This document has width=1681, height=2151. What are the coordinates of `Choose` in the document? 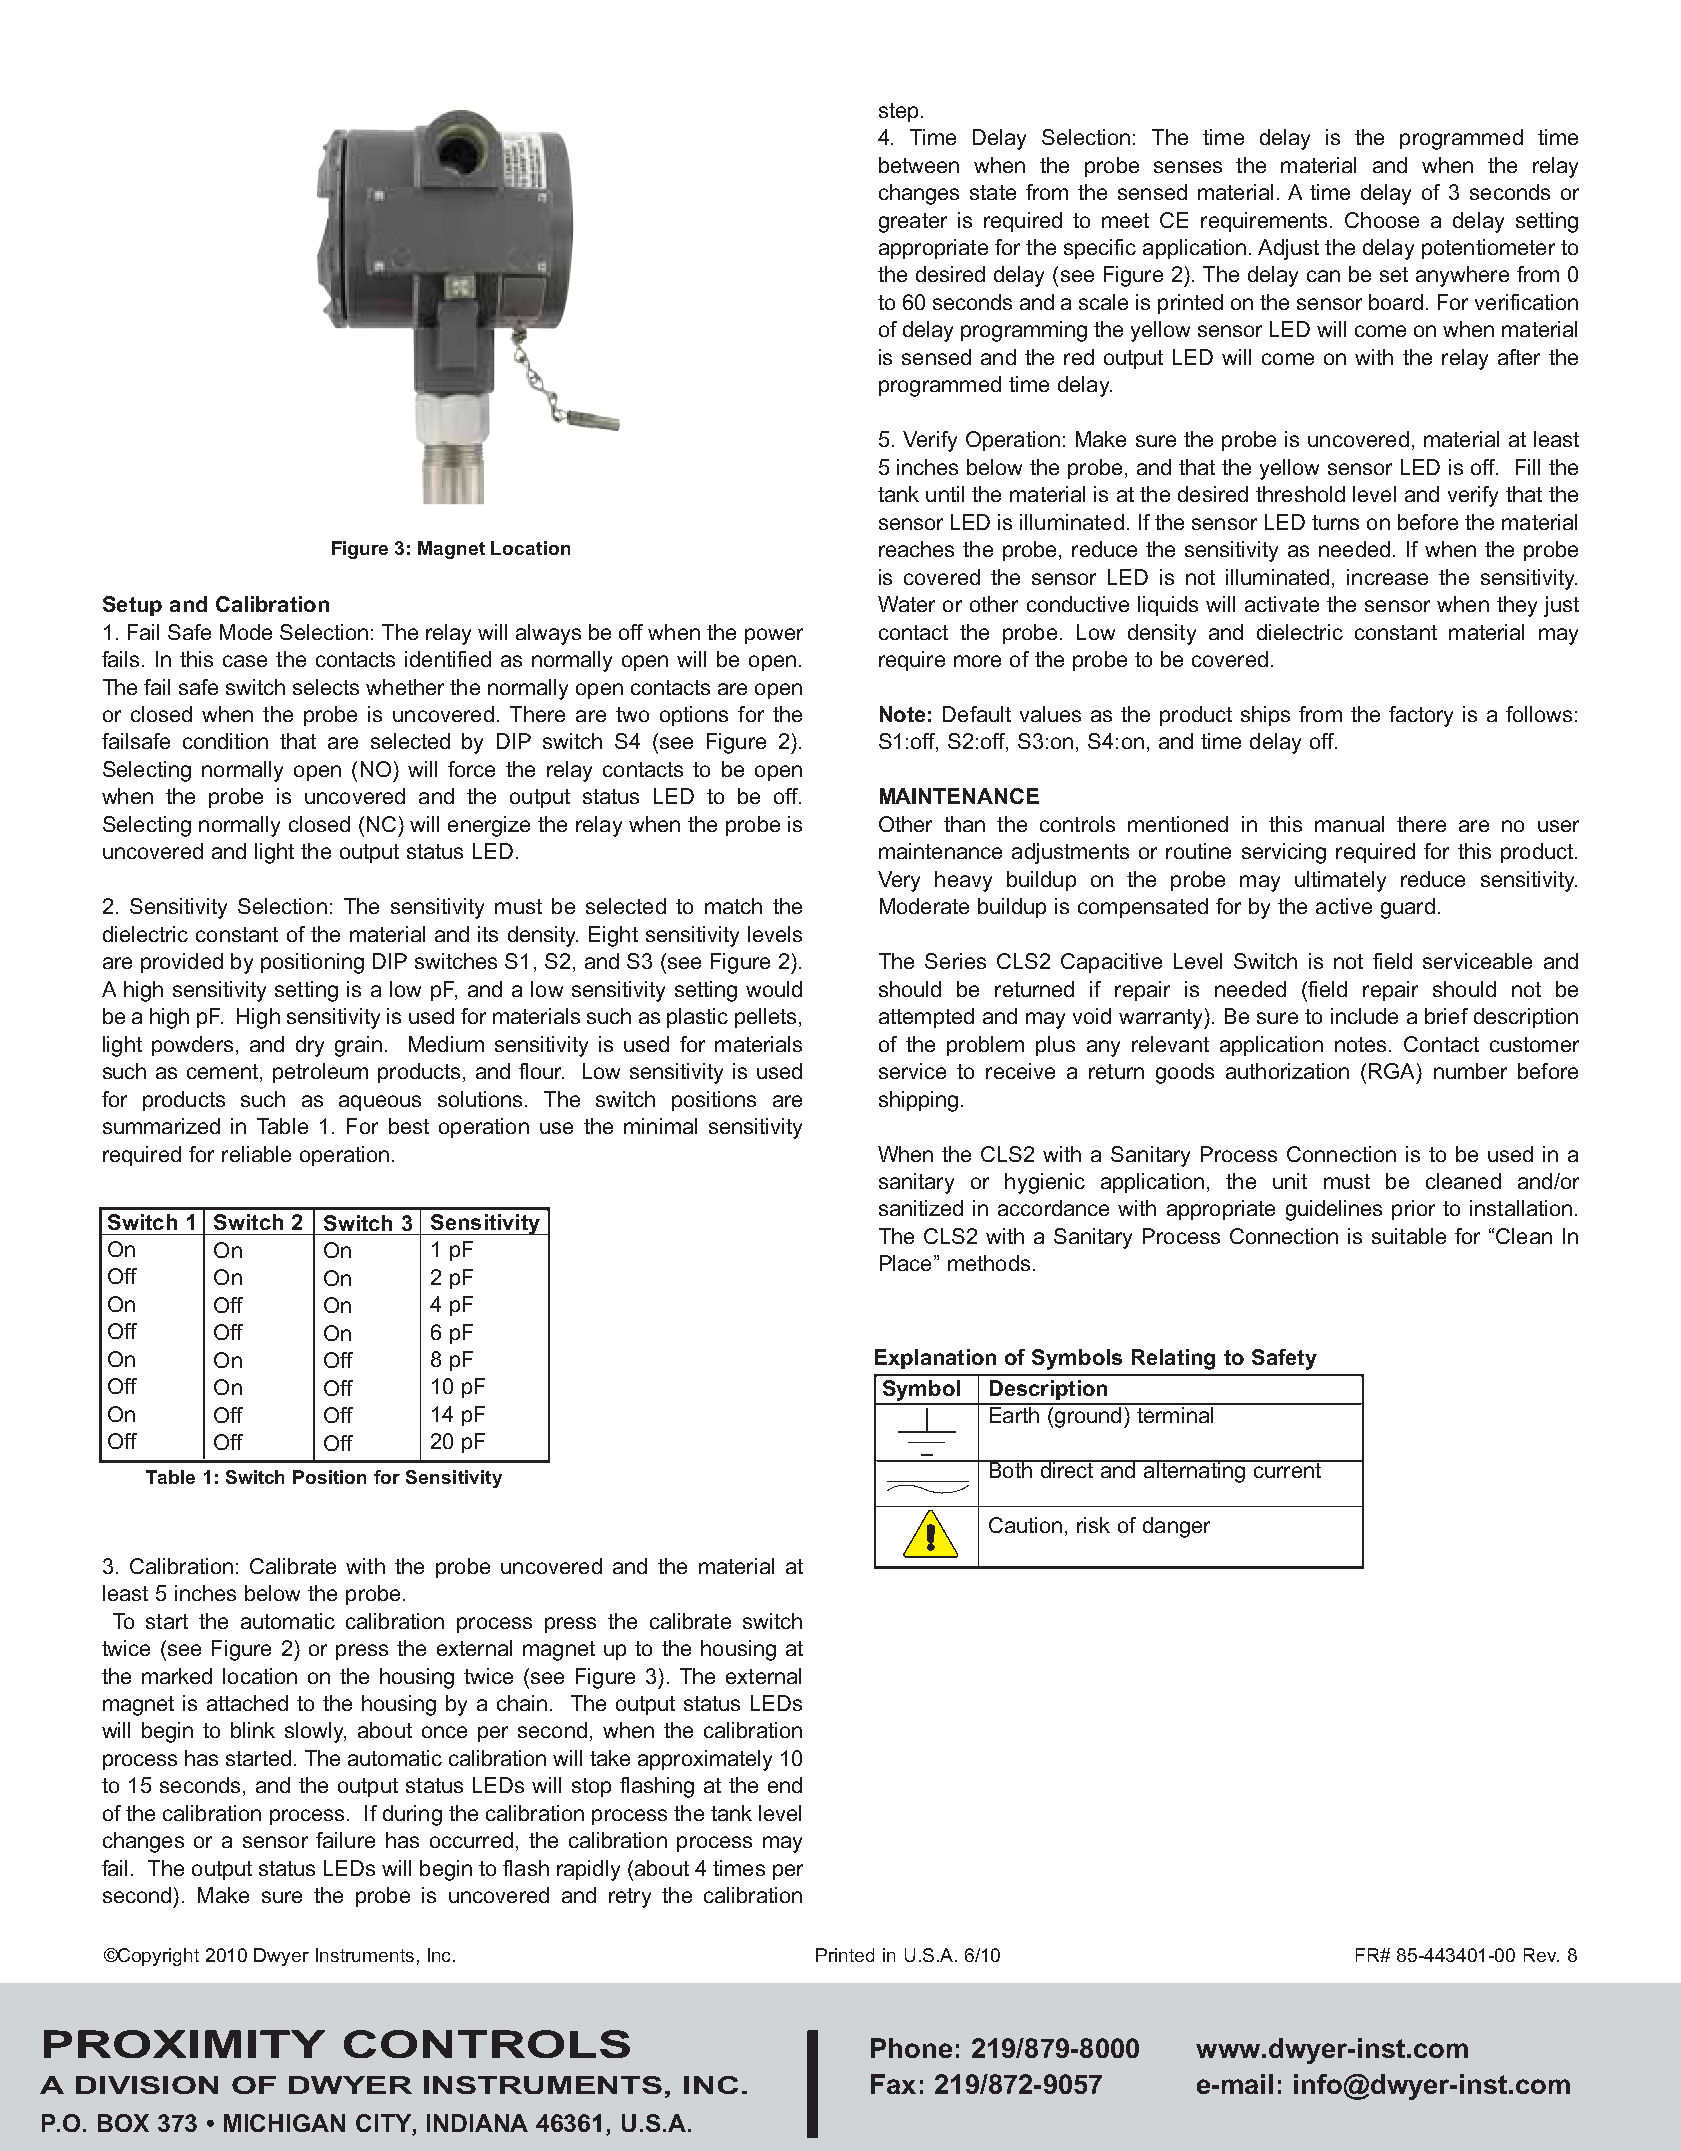 It's located at (1382, 220).
